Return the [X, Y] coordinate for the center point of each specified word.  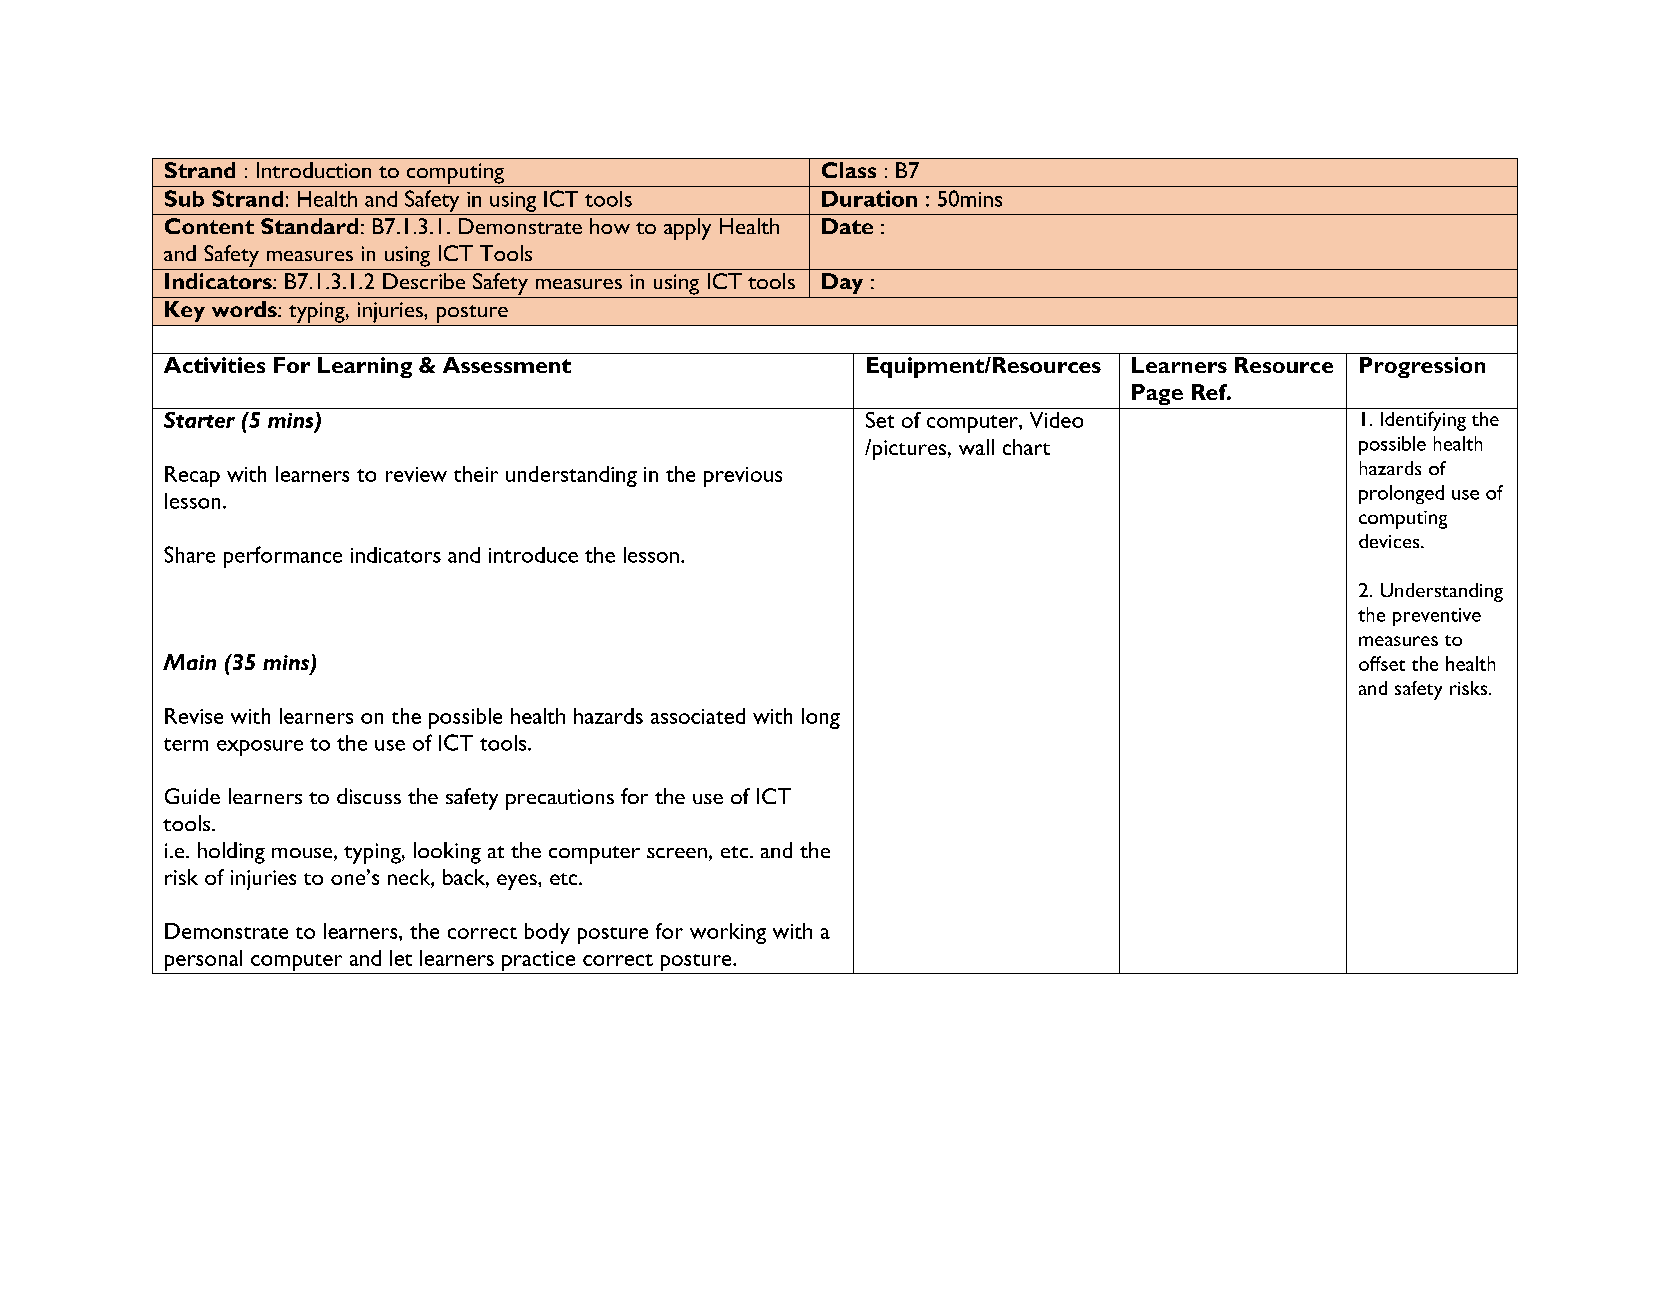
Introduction [314, 170]
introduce [533, 555]
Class [849, 170]
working [728, 933]
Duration [869, 198]
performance [283, 557]
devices [1390, 541]
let [401, 958]
